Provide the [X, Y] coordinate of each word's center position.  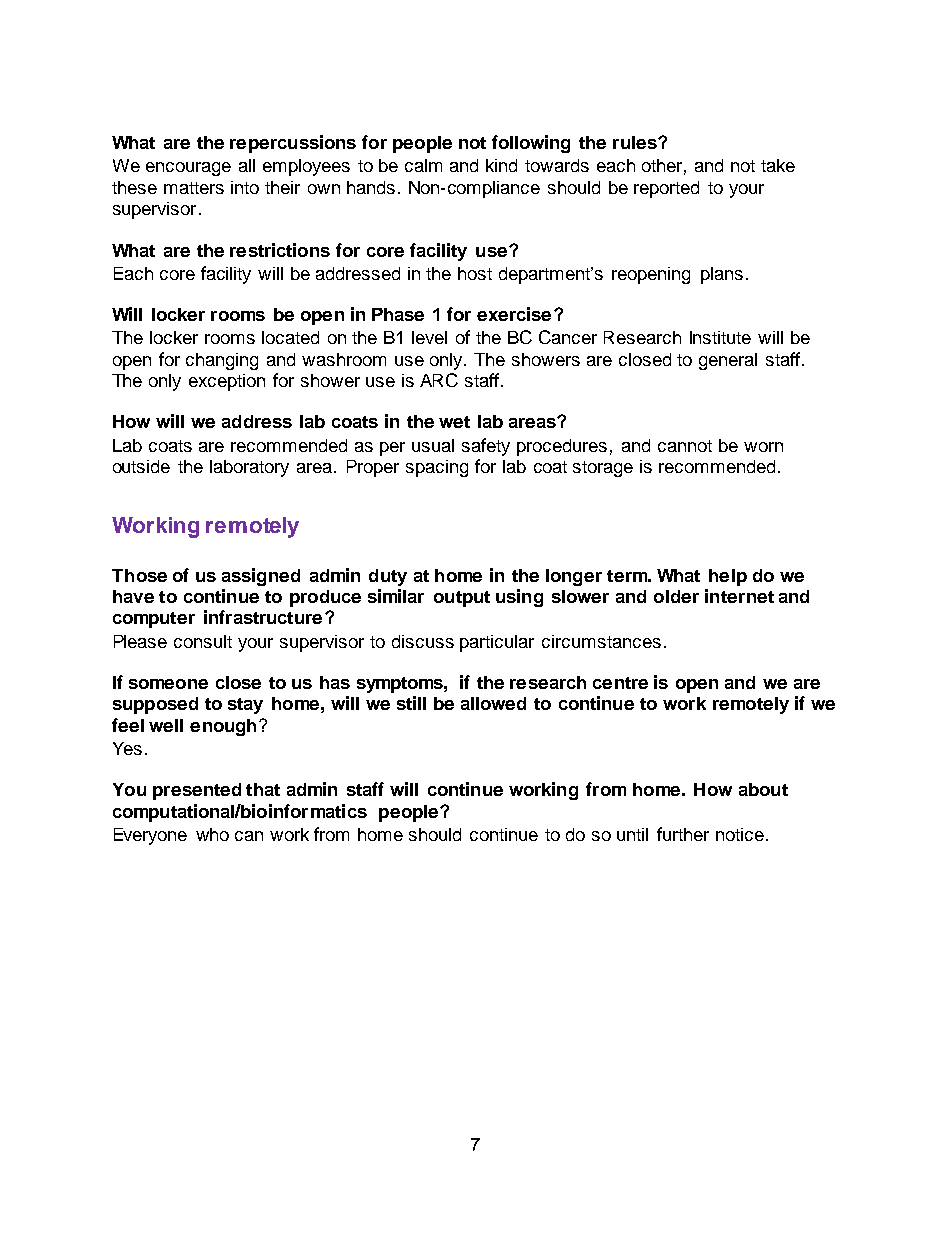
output [462, 599]
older [676, 596]
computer [154, 620]
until [632, 834]
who [212, 834]
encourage [188, 169]
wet [454, 422]
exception [227, 382]
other [662, 165]
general [728, 361]
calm [423, 165]
